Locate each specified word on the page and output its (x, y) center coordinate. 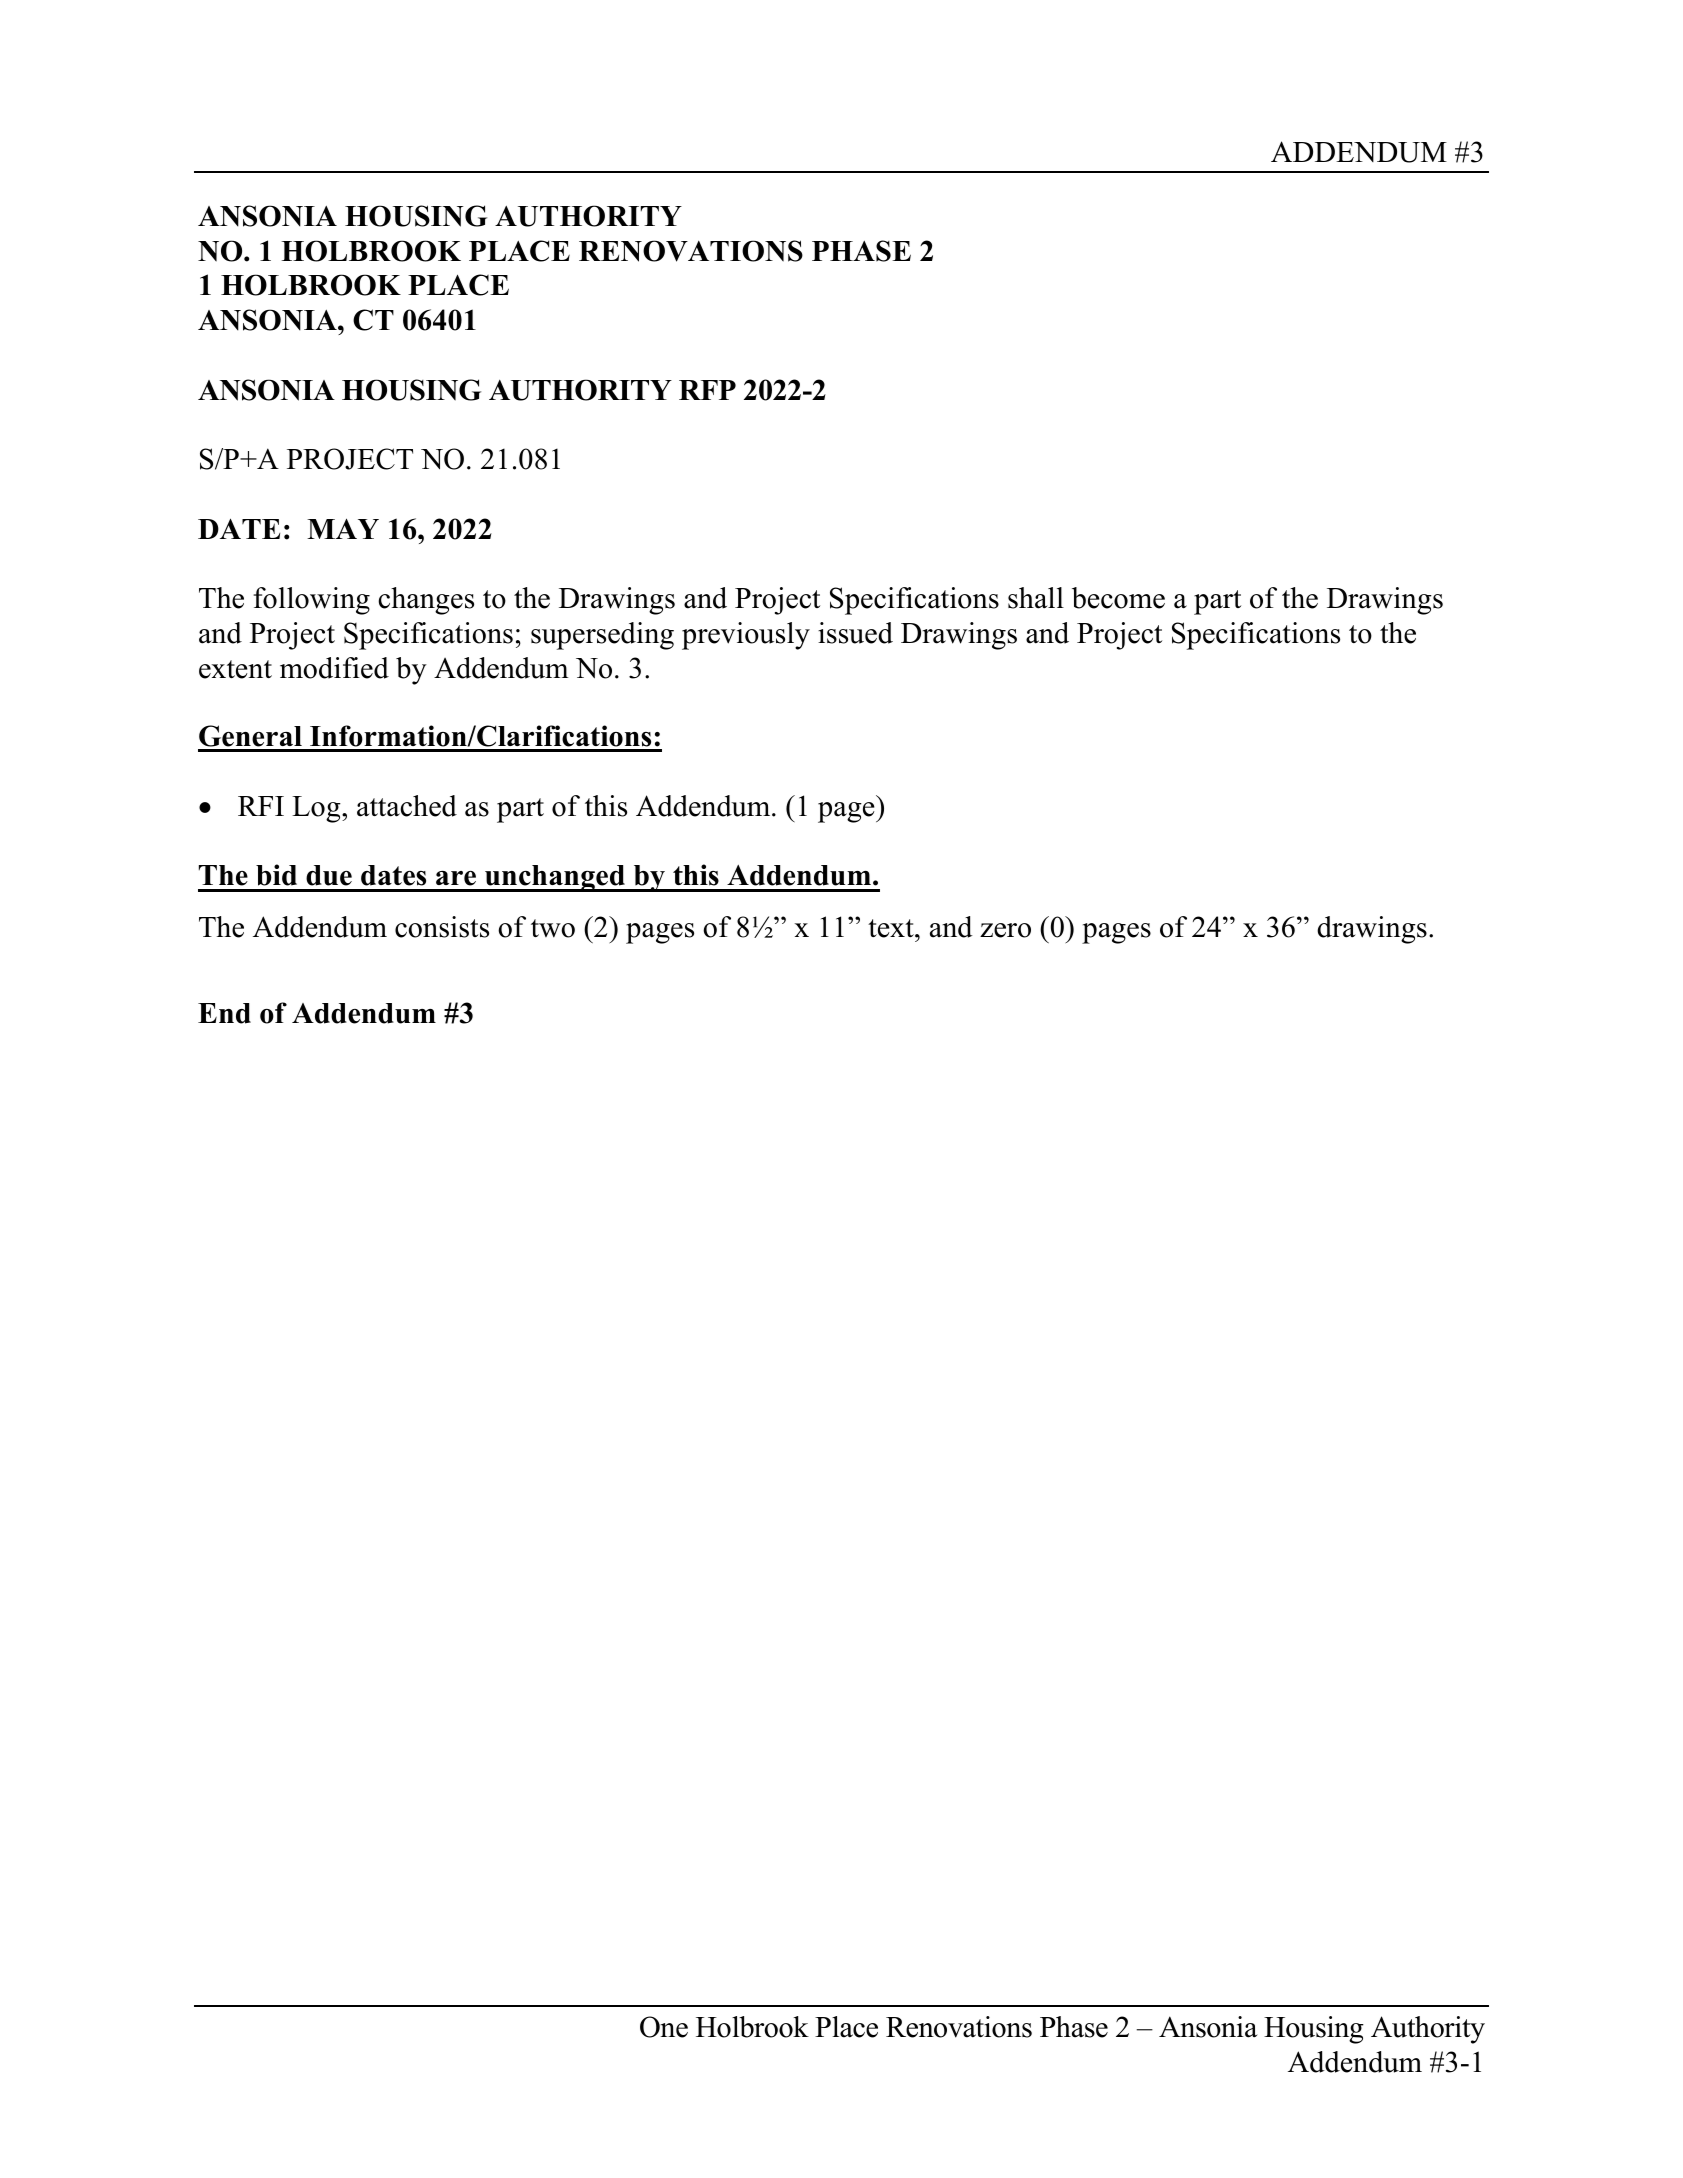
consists (442, 927)
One (664, 2027)
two (553, 928)
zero (1005, 930)
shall (1036, 598)
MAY (343, 528)
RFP (707, 390)
